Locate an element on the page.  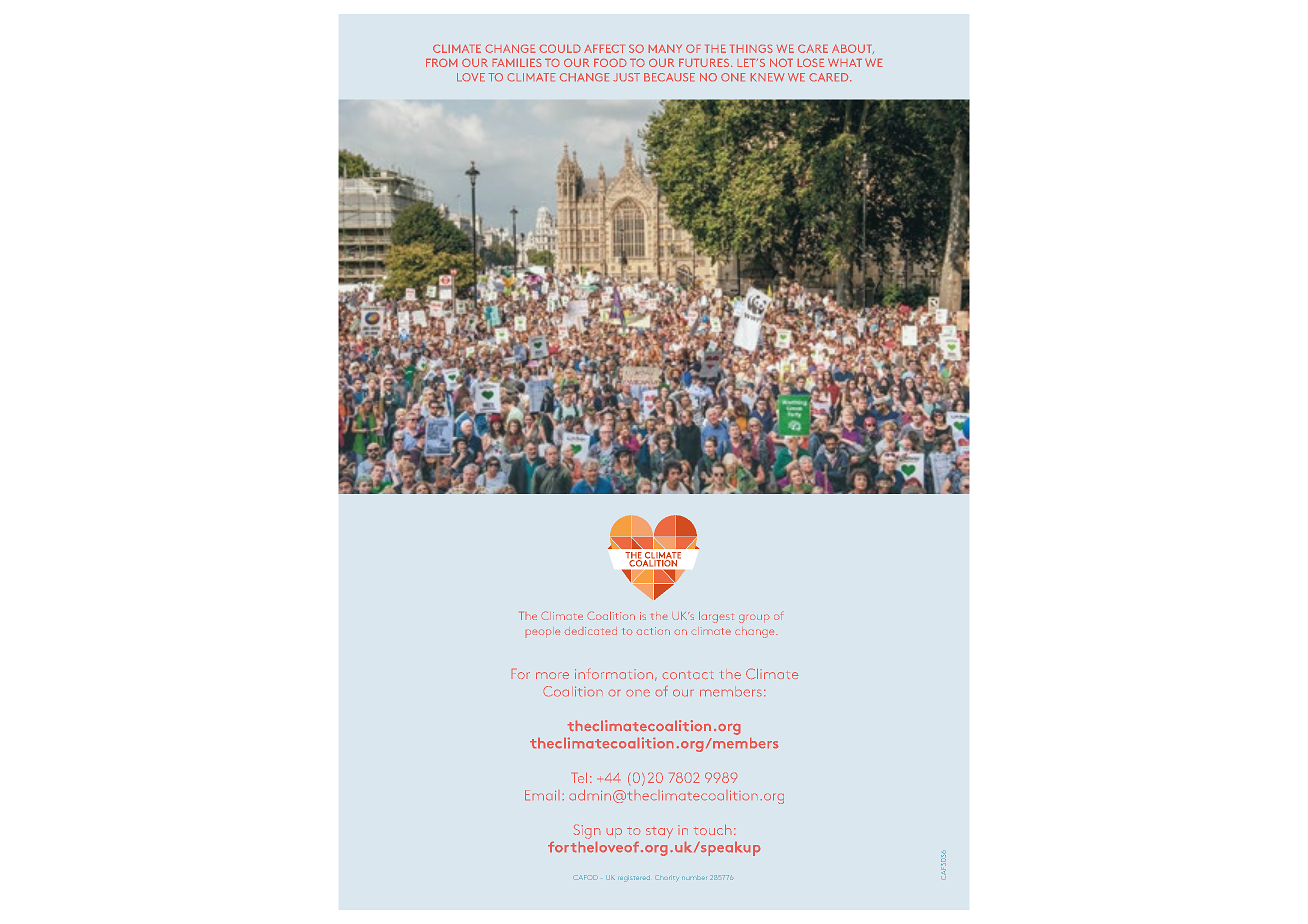
touch is located at coordinates (712, 830).
